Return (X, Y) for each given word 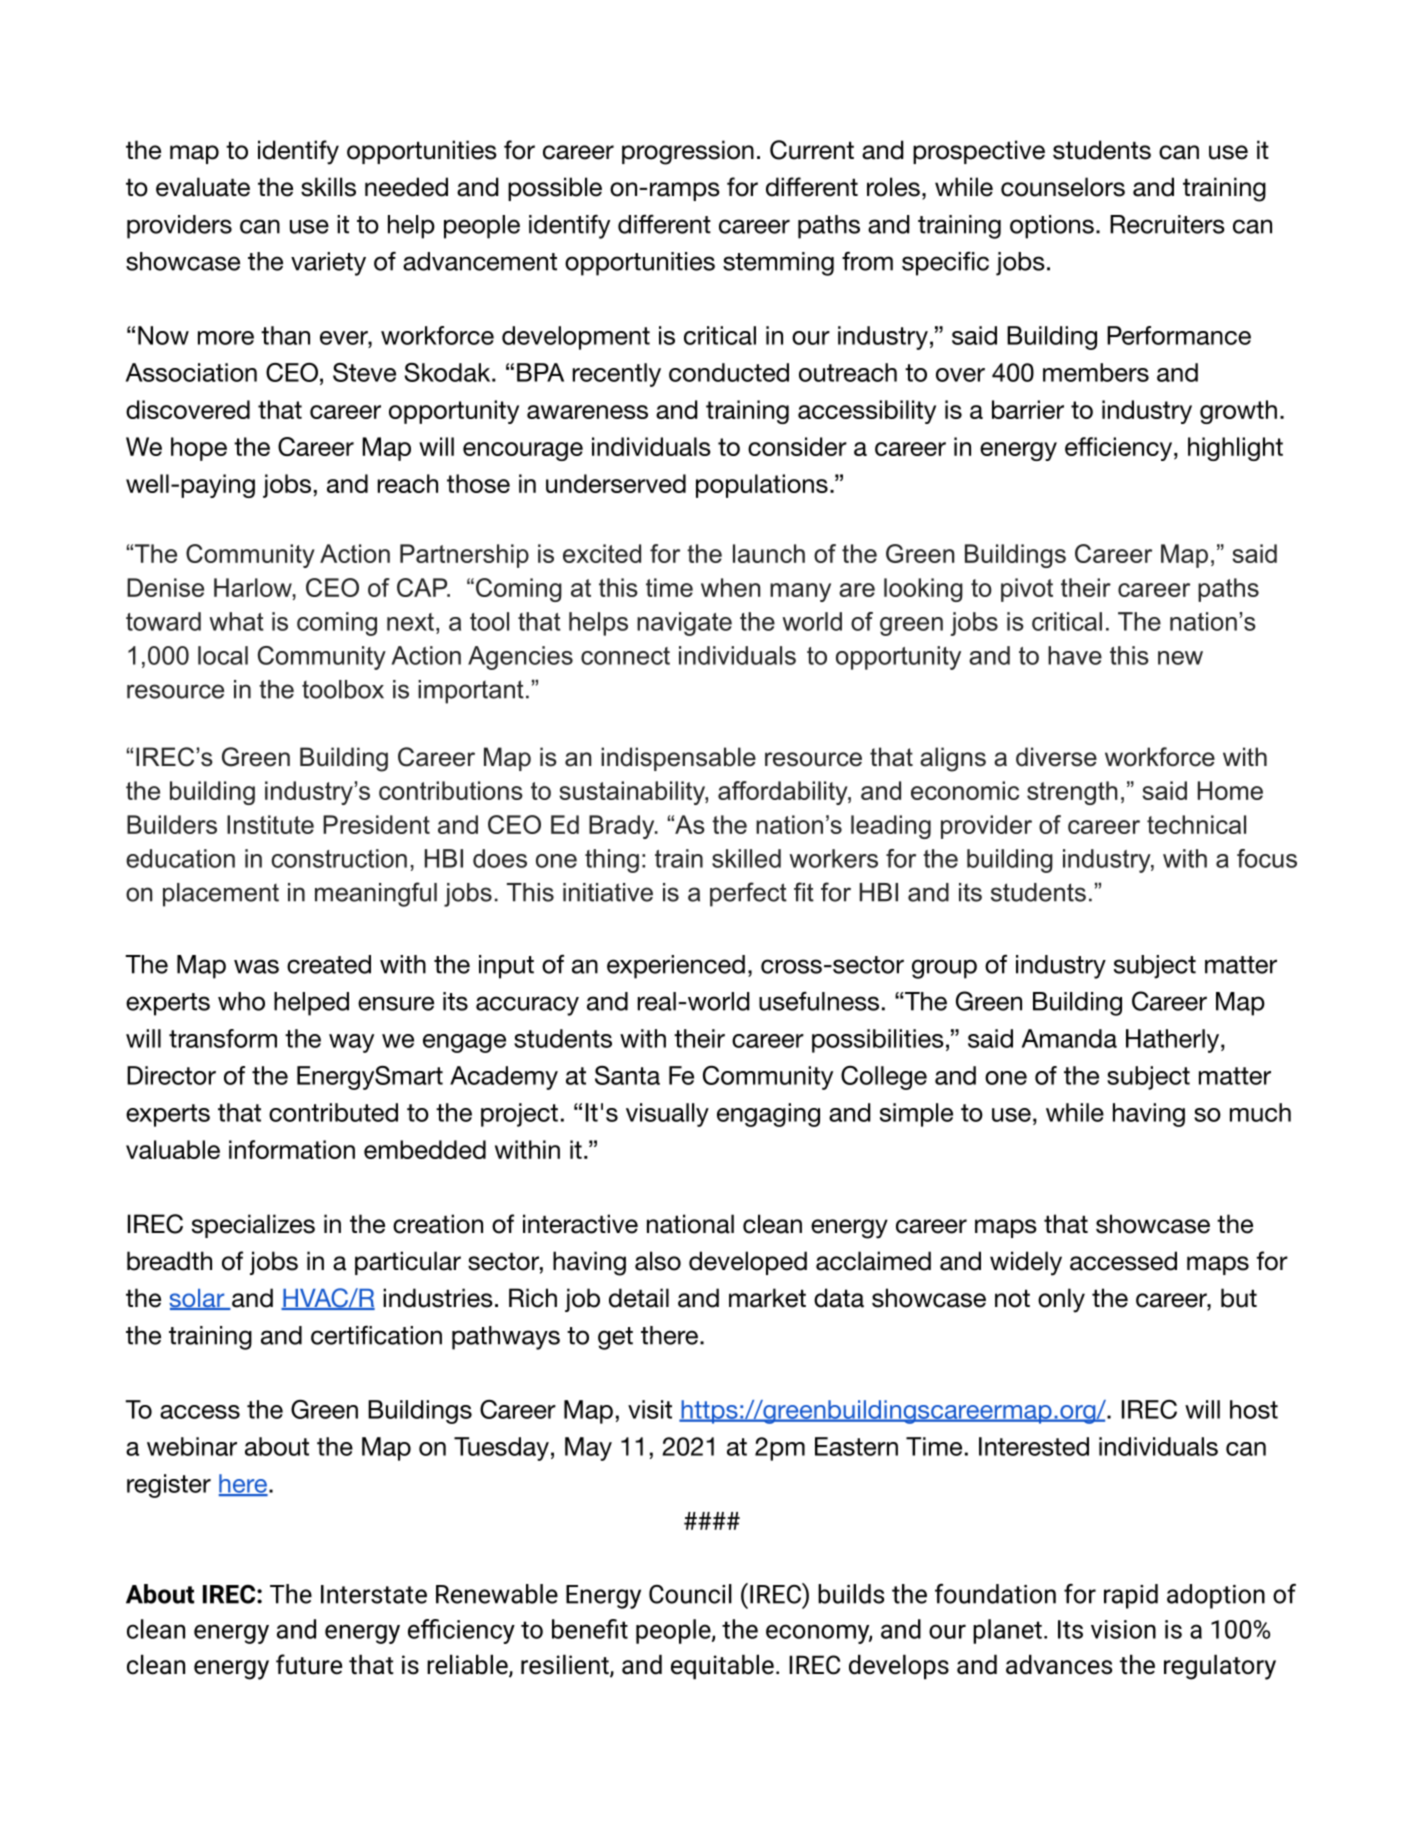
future (309, 1664)
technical (1196, 824)
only (1061, 1300)
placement (221, 895)
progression (688, 152)
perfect (748, 894)
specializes (253, 1226)
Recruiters (1167, 224)
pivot (1027, 590)
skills (328, 187)
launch (769, 553)
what (236, 621)
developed (748, 1263)
